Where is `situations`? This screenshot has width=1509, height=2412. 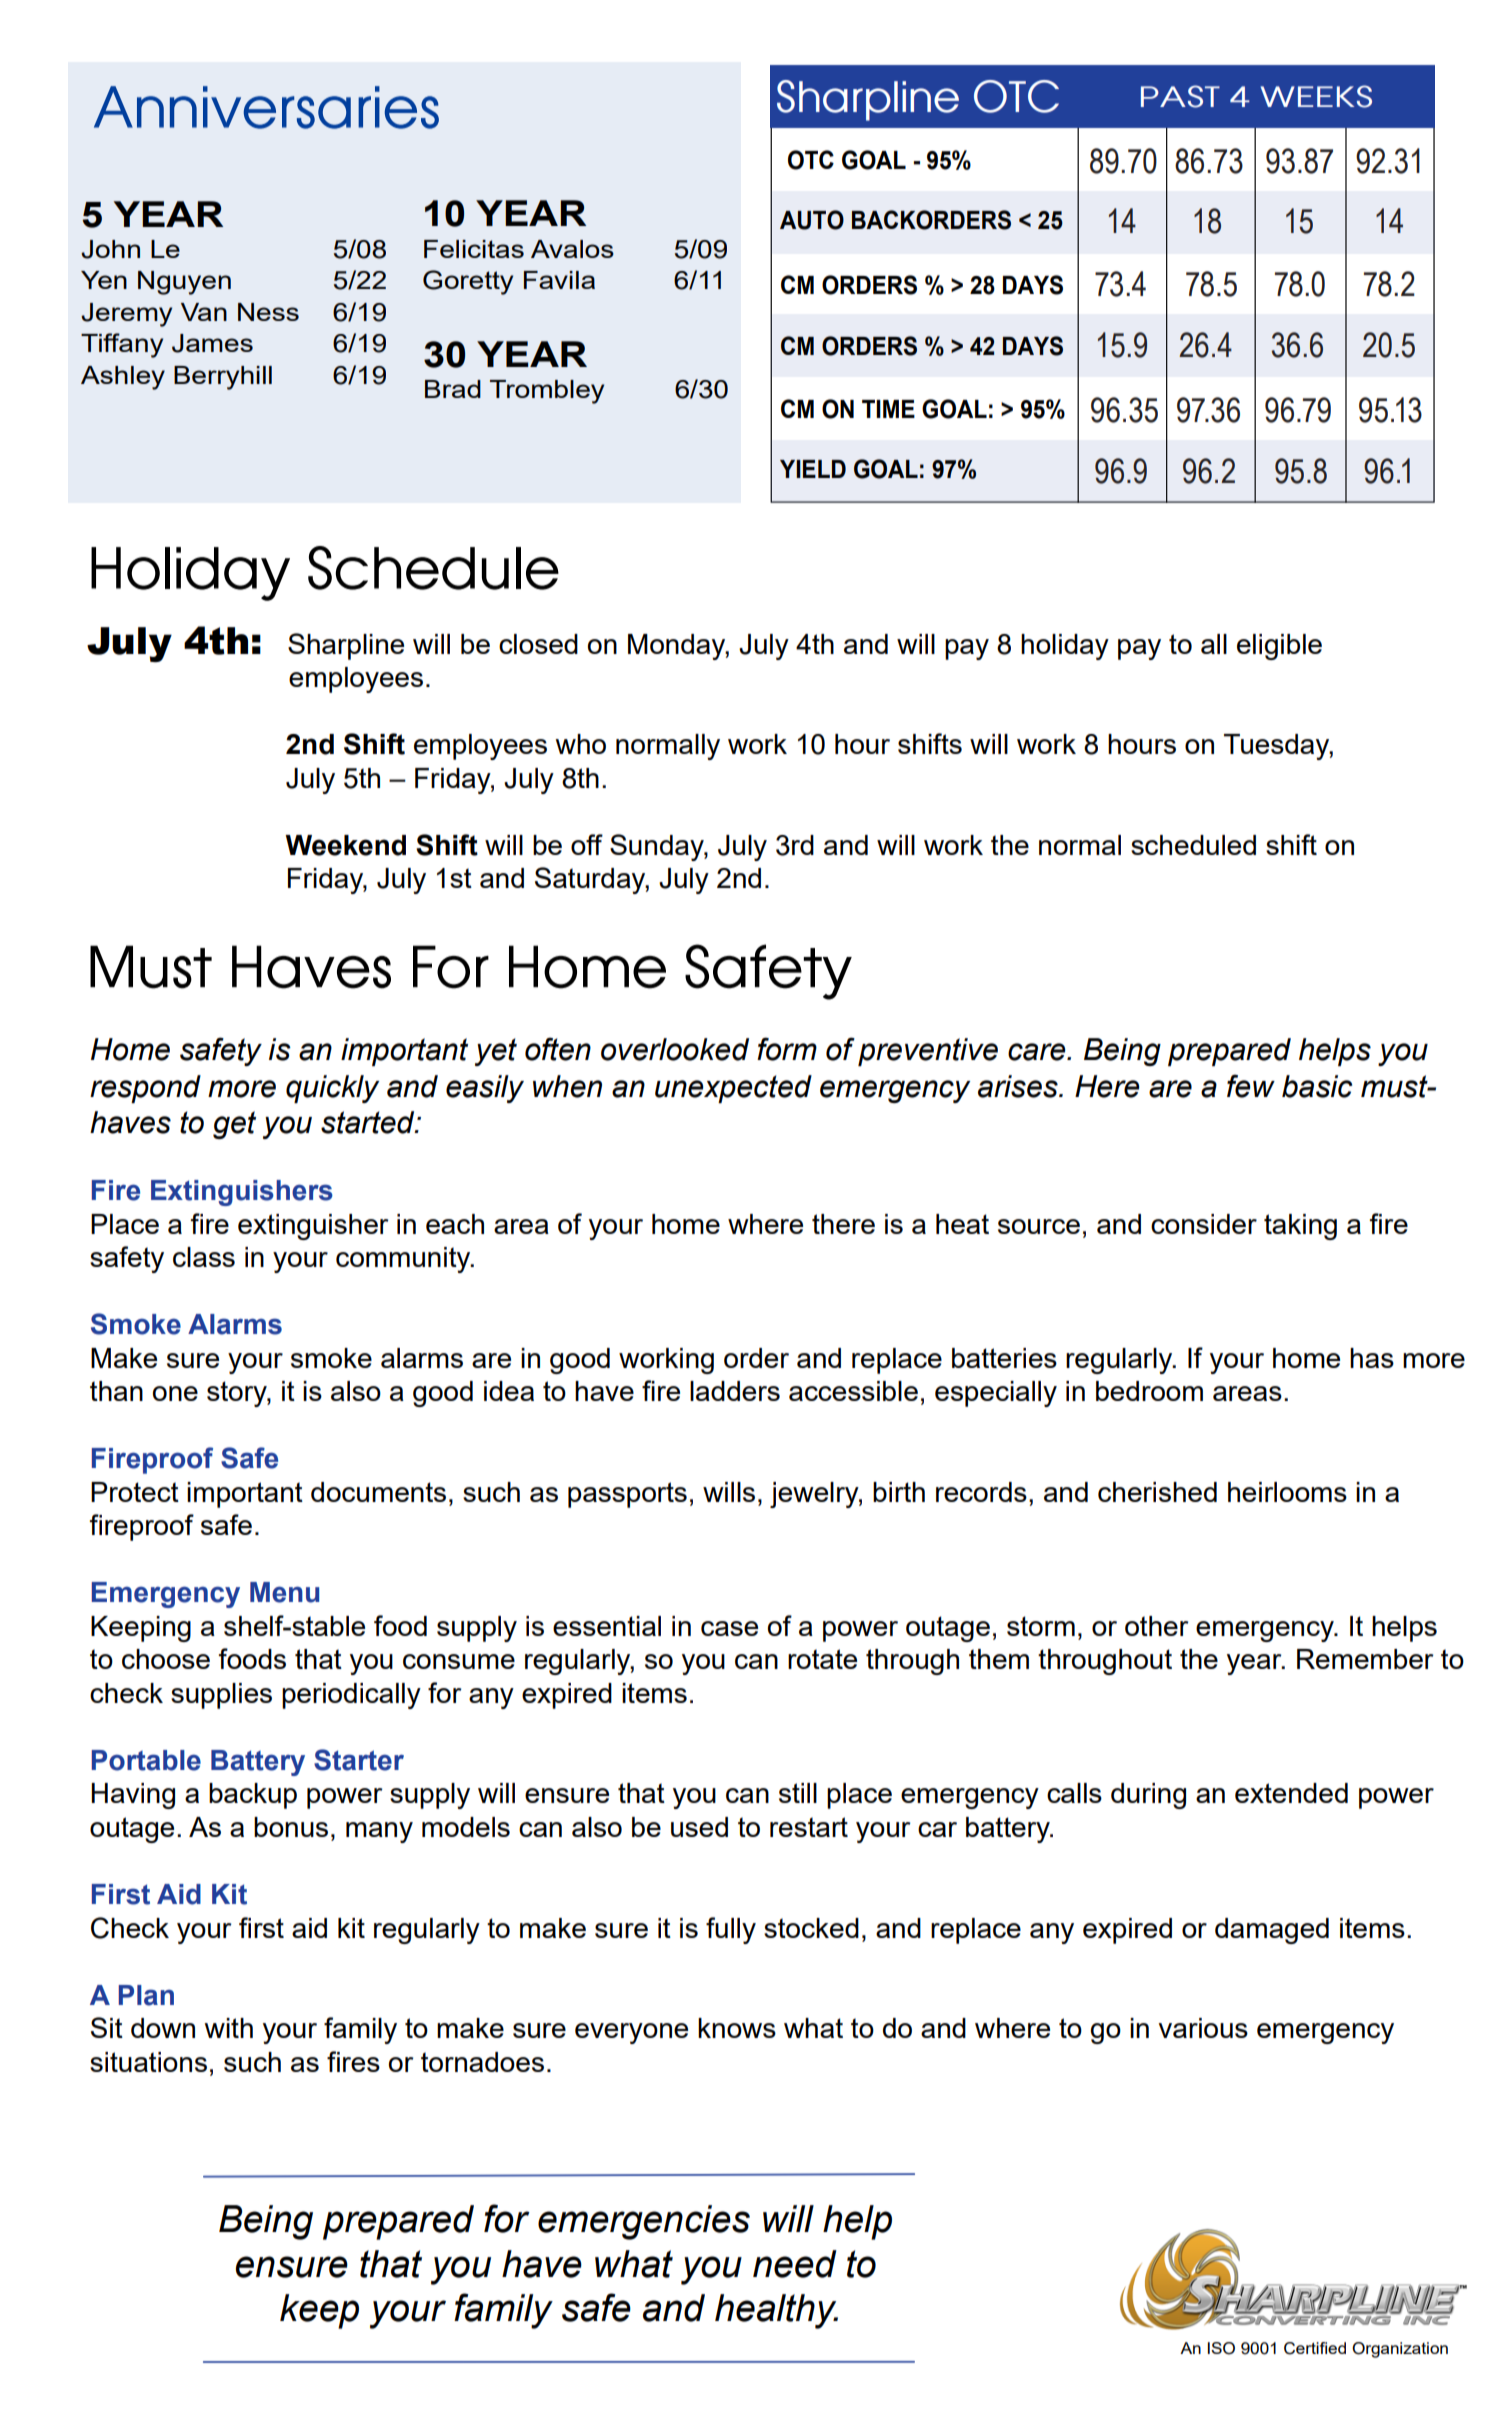
situations is located at coordinates (148, 2062).
